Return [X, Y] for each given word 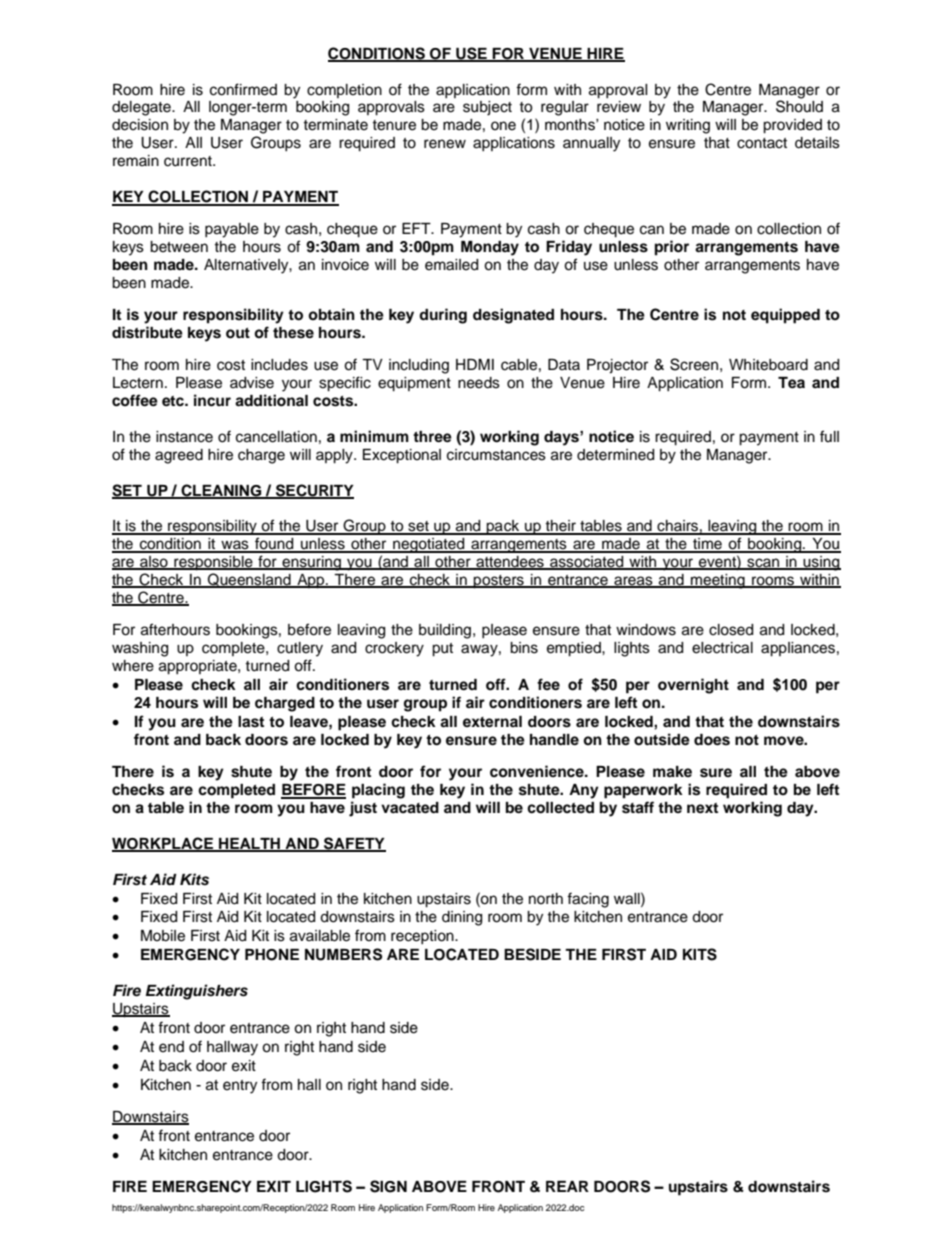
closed [731, 630]
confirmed [243, 89]
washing [140, 649]
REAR [567, 1186]
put [442, 650]
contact [762, 143]
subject [487, 108]
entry [240, 1087]
